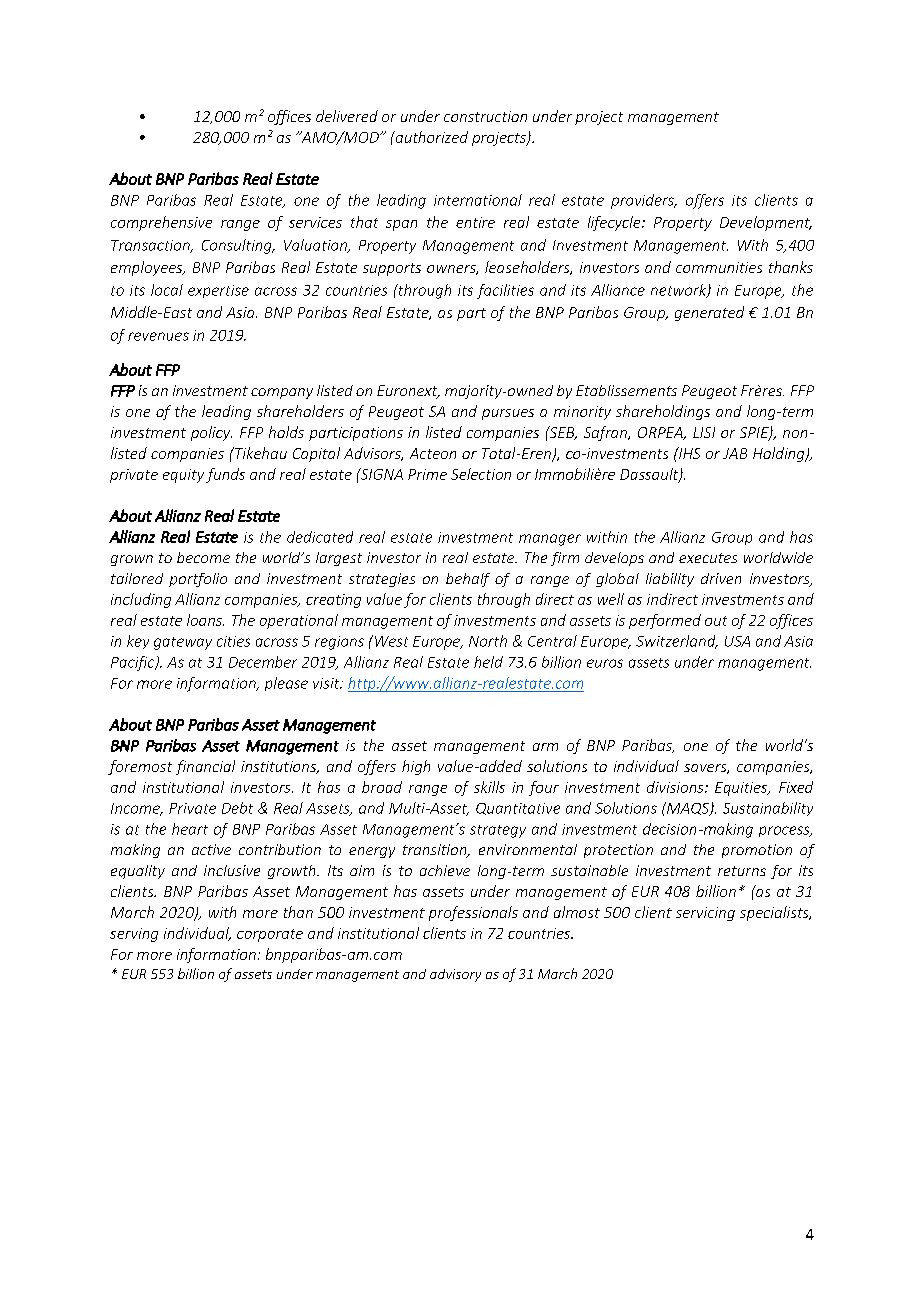  What do you see at coordinates (263, 662) in the screenshot?
I see `December` at bounding box center [263, 662].
